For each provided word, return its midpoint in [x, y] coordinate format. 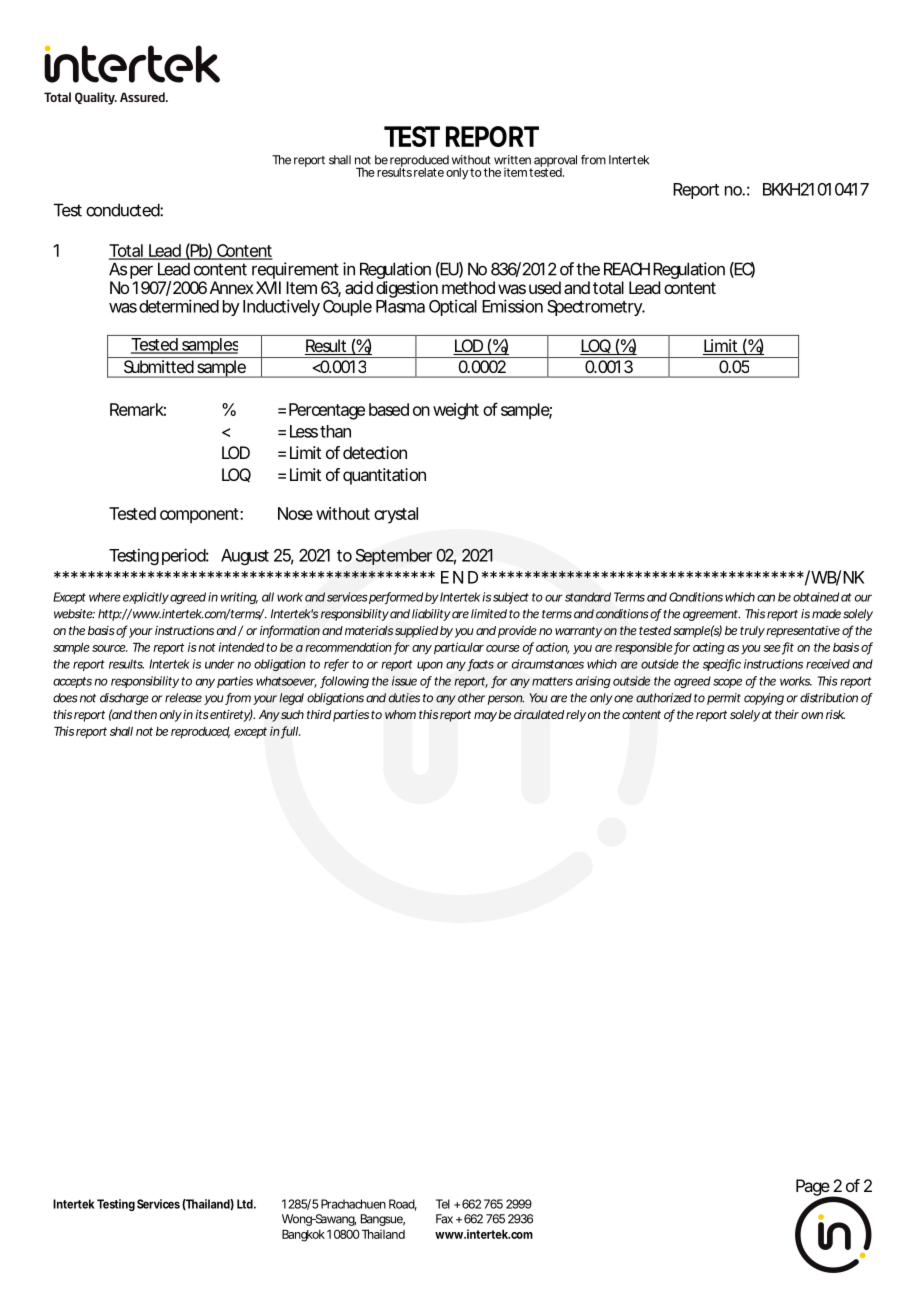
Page [814, 1189]
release [183, 698]
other [471, 698]
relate [429, 172]
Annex [232, 287]
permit [724, 699]
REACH [627, 269]
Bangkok [303, 1235]
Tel [443, 1204]
